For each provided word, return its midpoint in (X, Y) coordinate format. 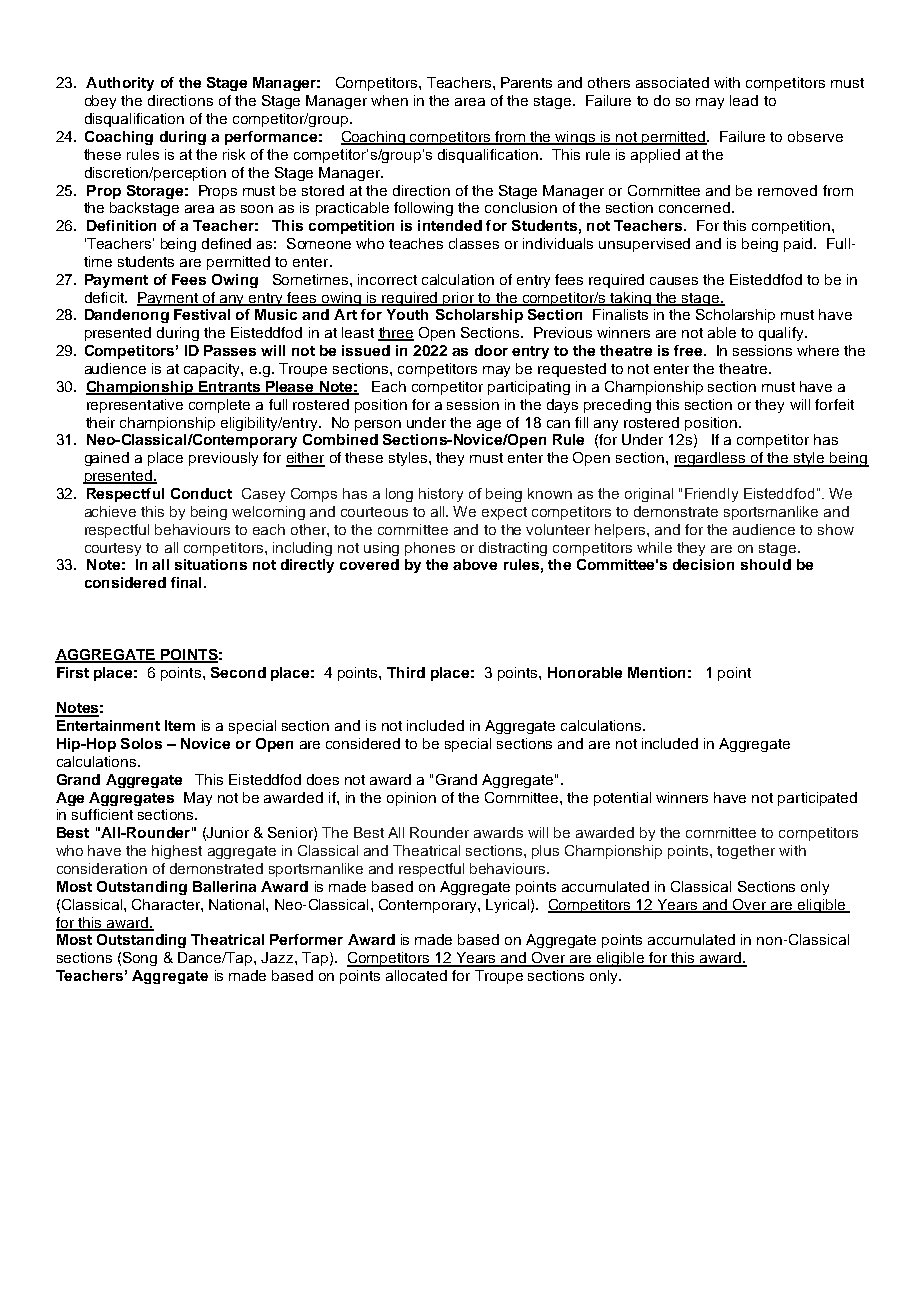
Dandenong (127, 316)
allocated (416, 975)
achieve (110, 511)
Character (167, 904)
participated (817, 799)
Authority (120, 84)
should (766, 564)
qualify (782, 334)
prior (459, 299)
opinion (411, 799)
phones (430, 549)
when (389, 100)
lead (744, 100)
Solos (141, 743)
